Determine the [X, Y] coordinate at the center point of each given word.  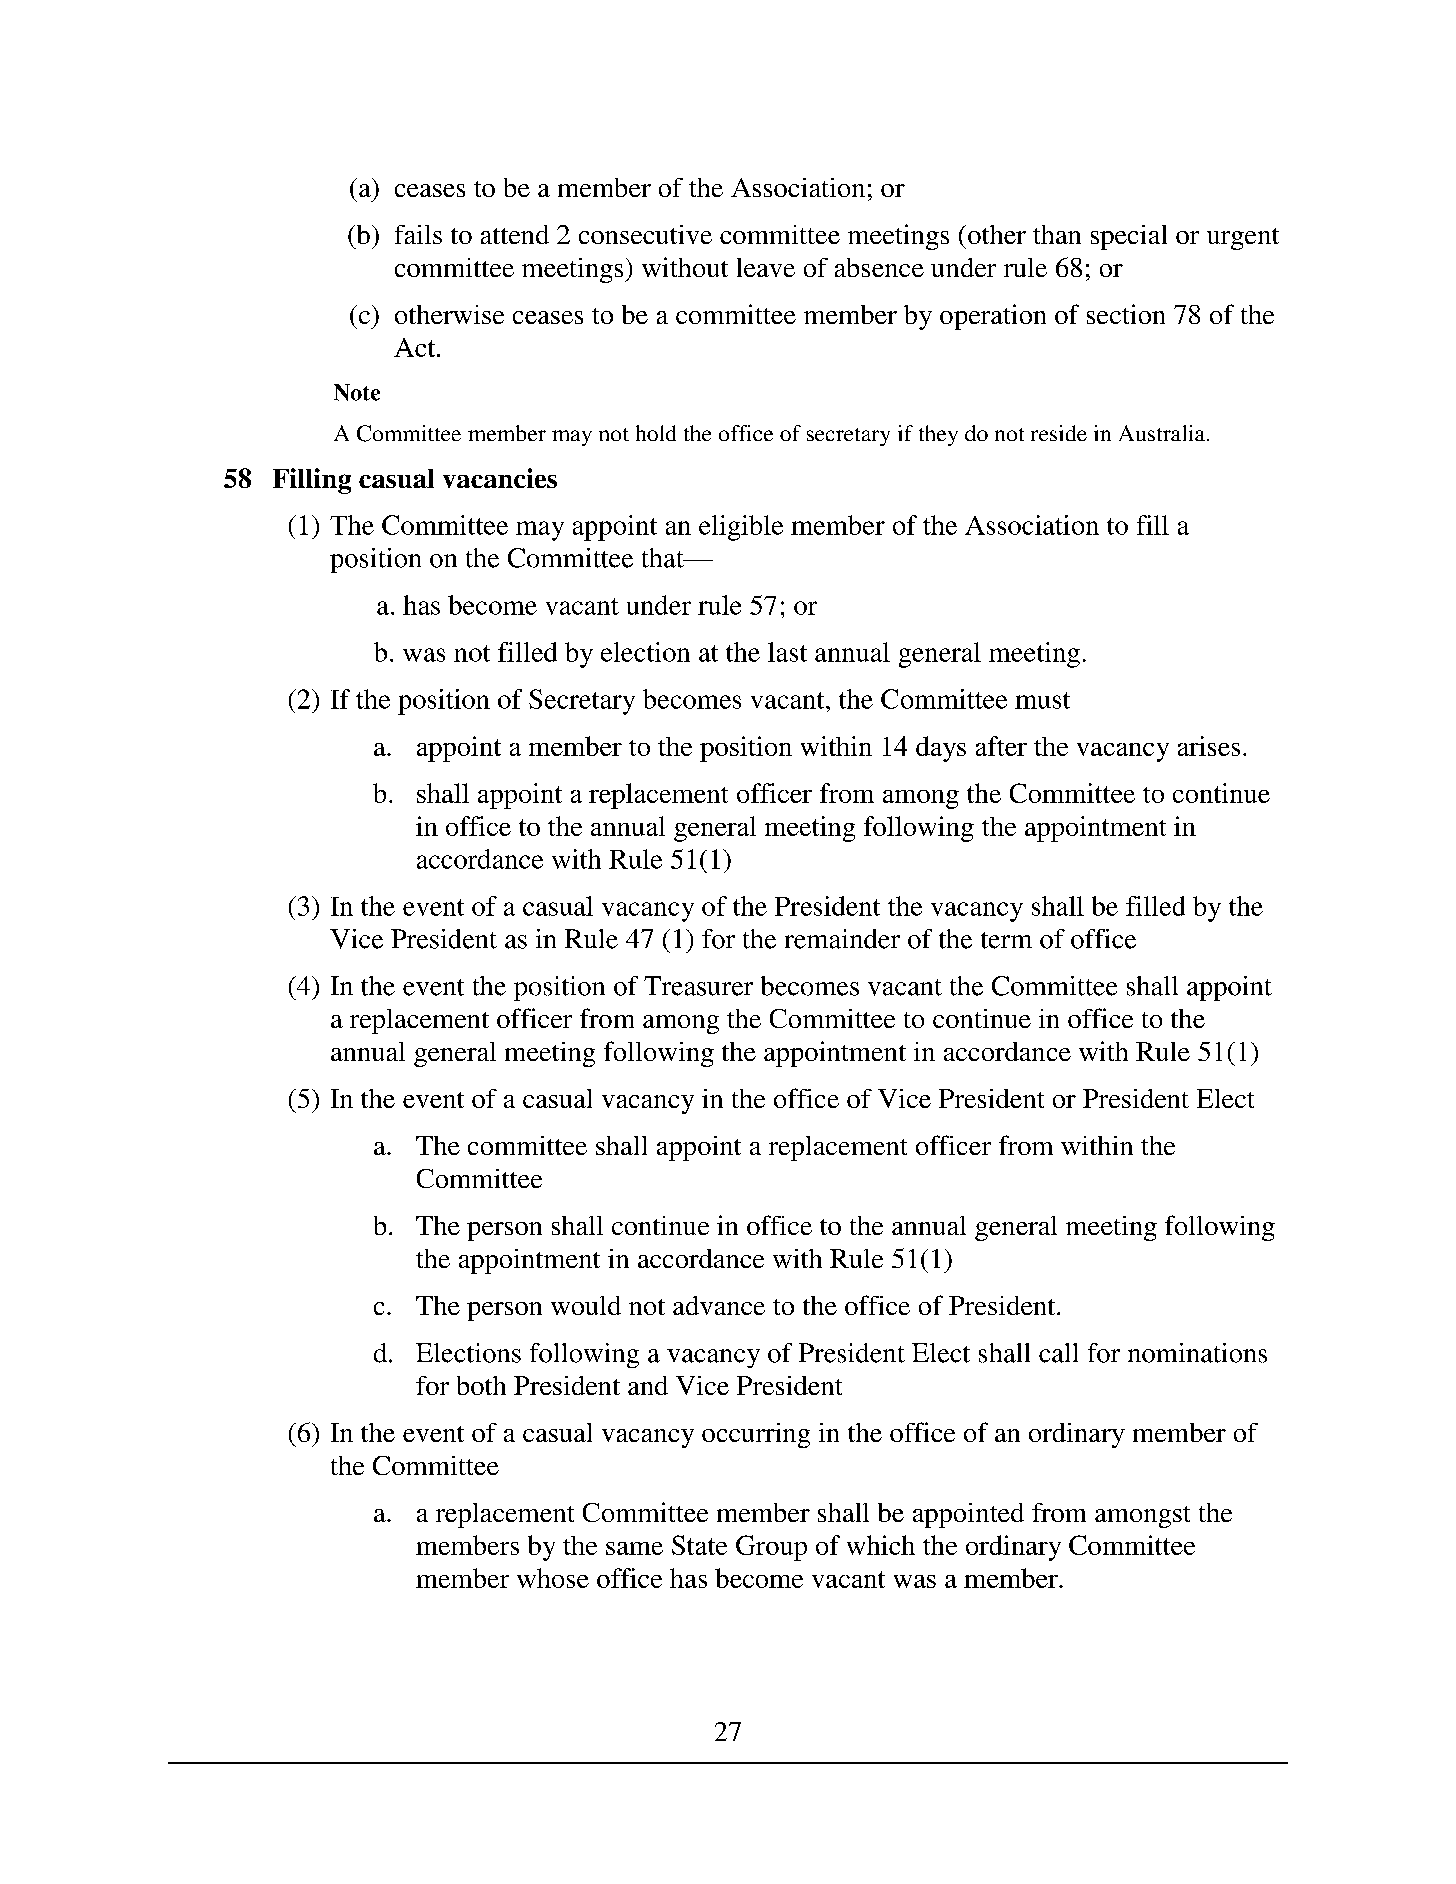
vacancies [500, 478]
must [1042, 700]
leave [766, 267]
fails [418, 234]
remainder [842, 939]
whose [553, 1578]
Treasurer [698, 986]
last [787, 652]
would [586, 1305]
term [1006, 940]
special [1129, 237]
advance [719, 1305]
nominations [1197, 1353]
